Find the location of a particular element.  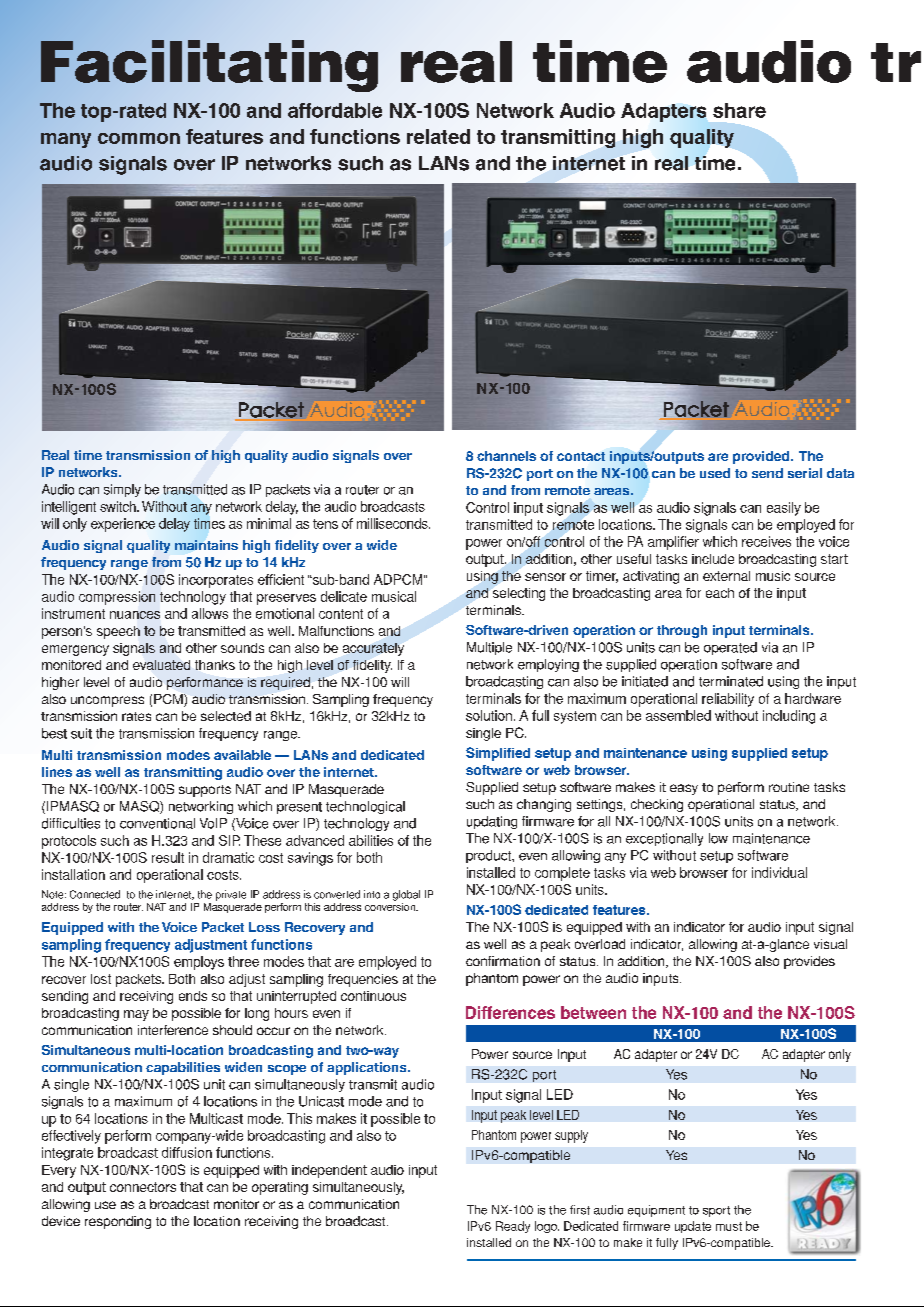

updating is located at coordinates (492, 822).
